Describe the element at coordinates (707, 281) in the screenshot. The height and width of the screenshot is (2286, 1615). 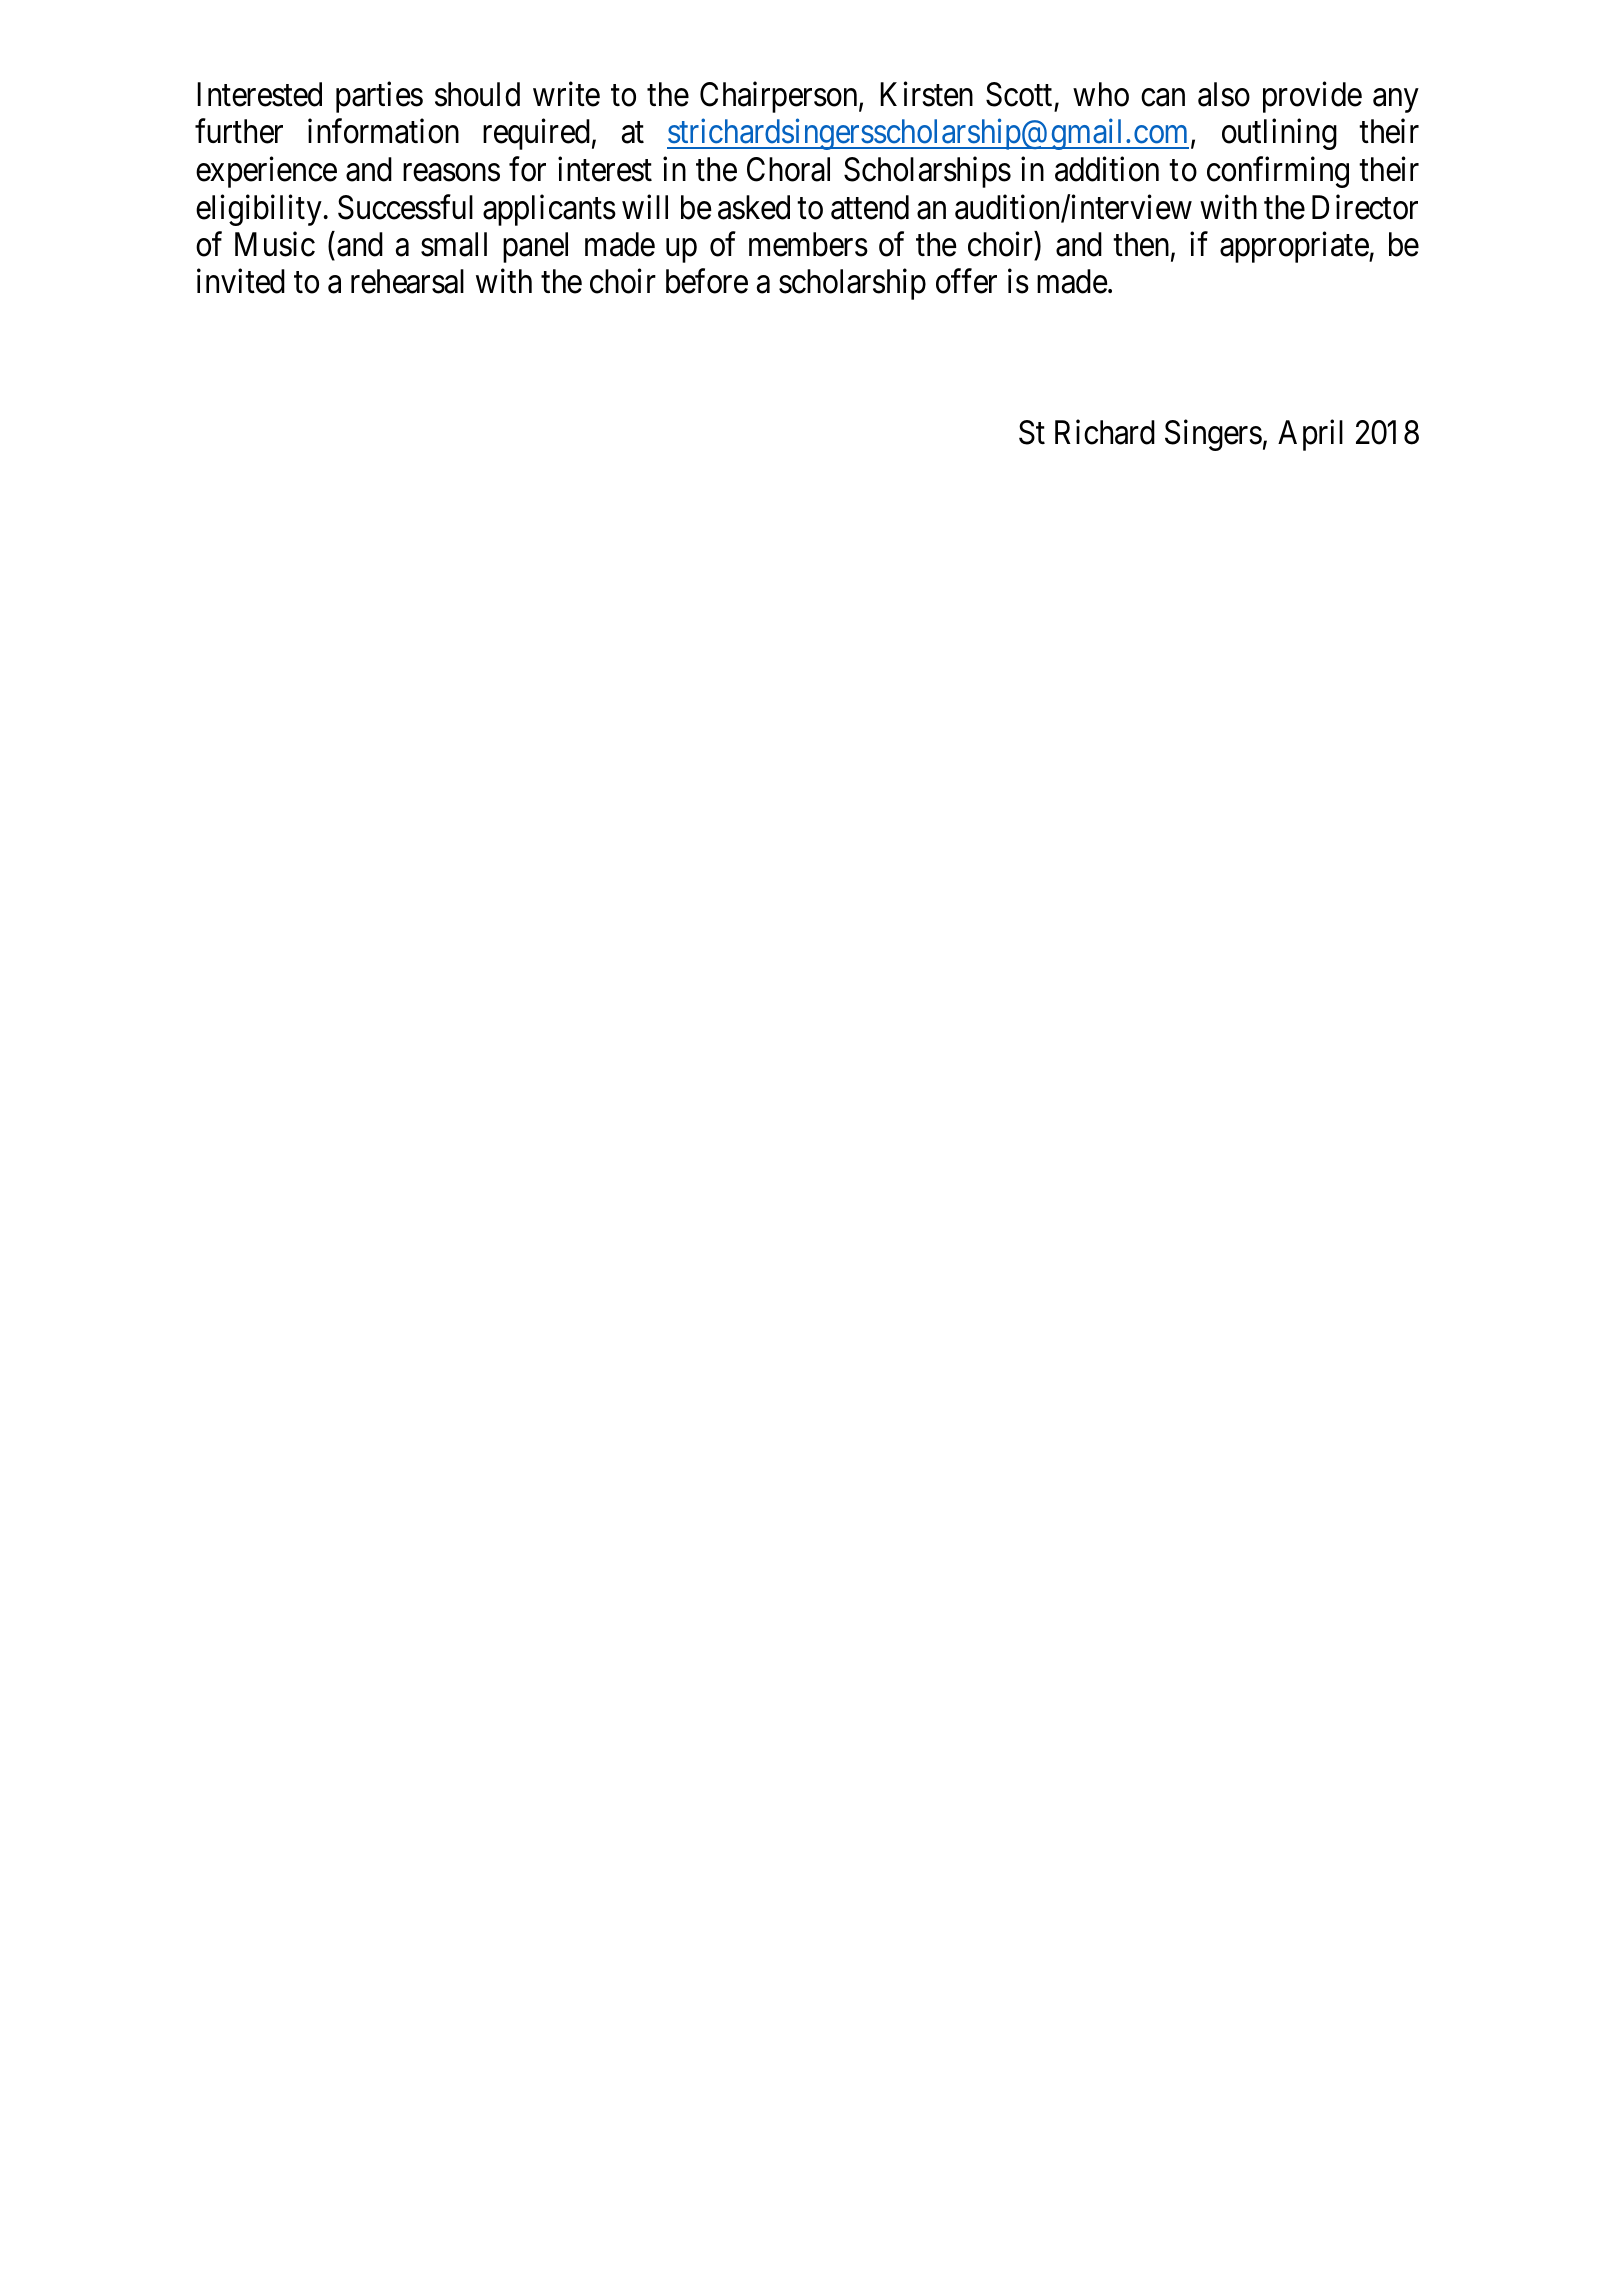
I see `before` at that location.
